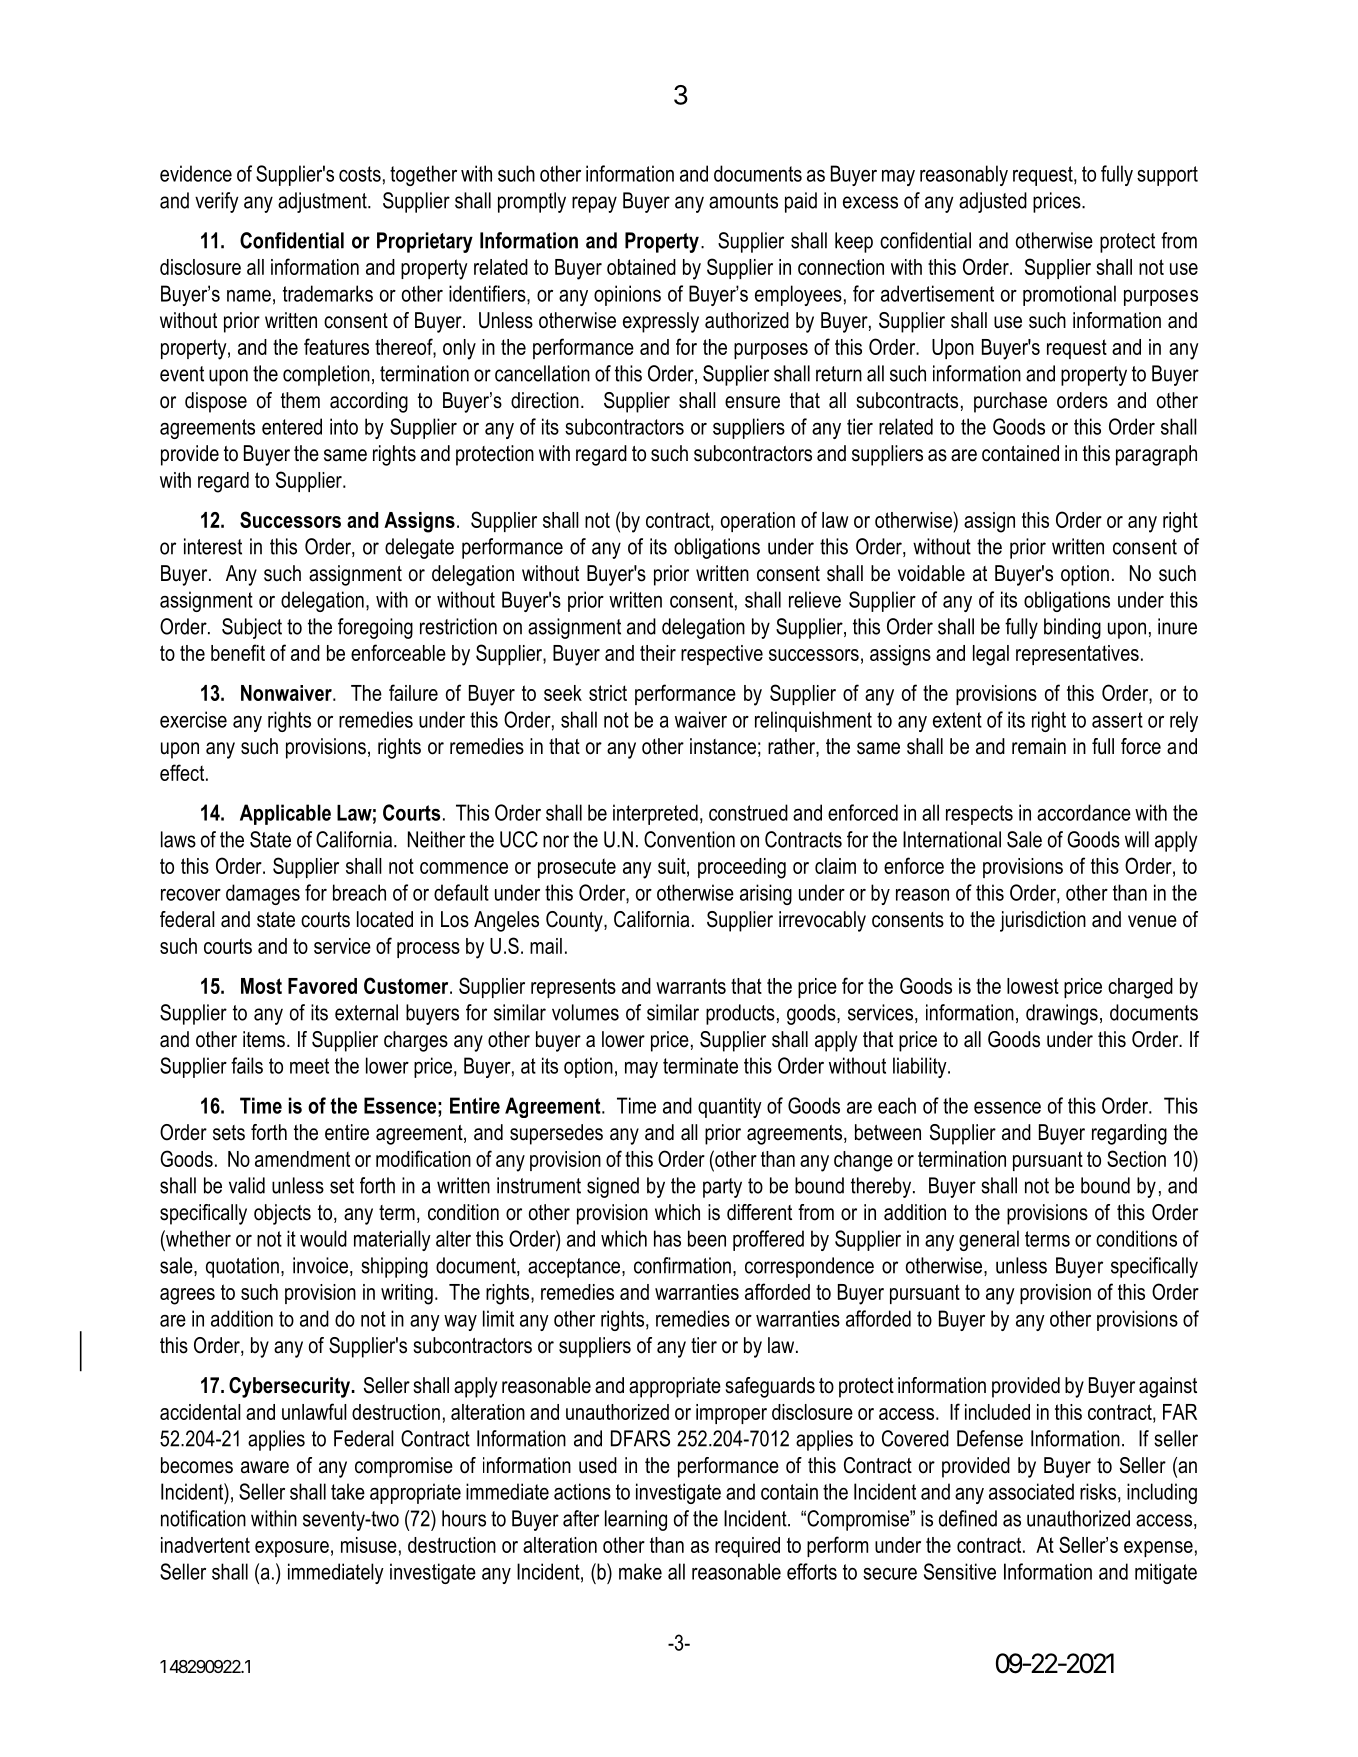 This image has width=1358, height=1757. Describe the element at coordinates (213, 546) in the image. I see `interest` at that location.
